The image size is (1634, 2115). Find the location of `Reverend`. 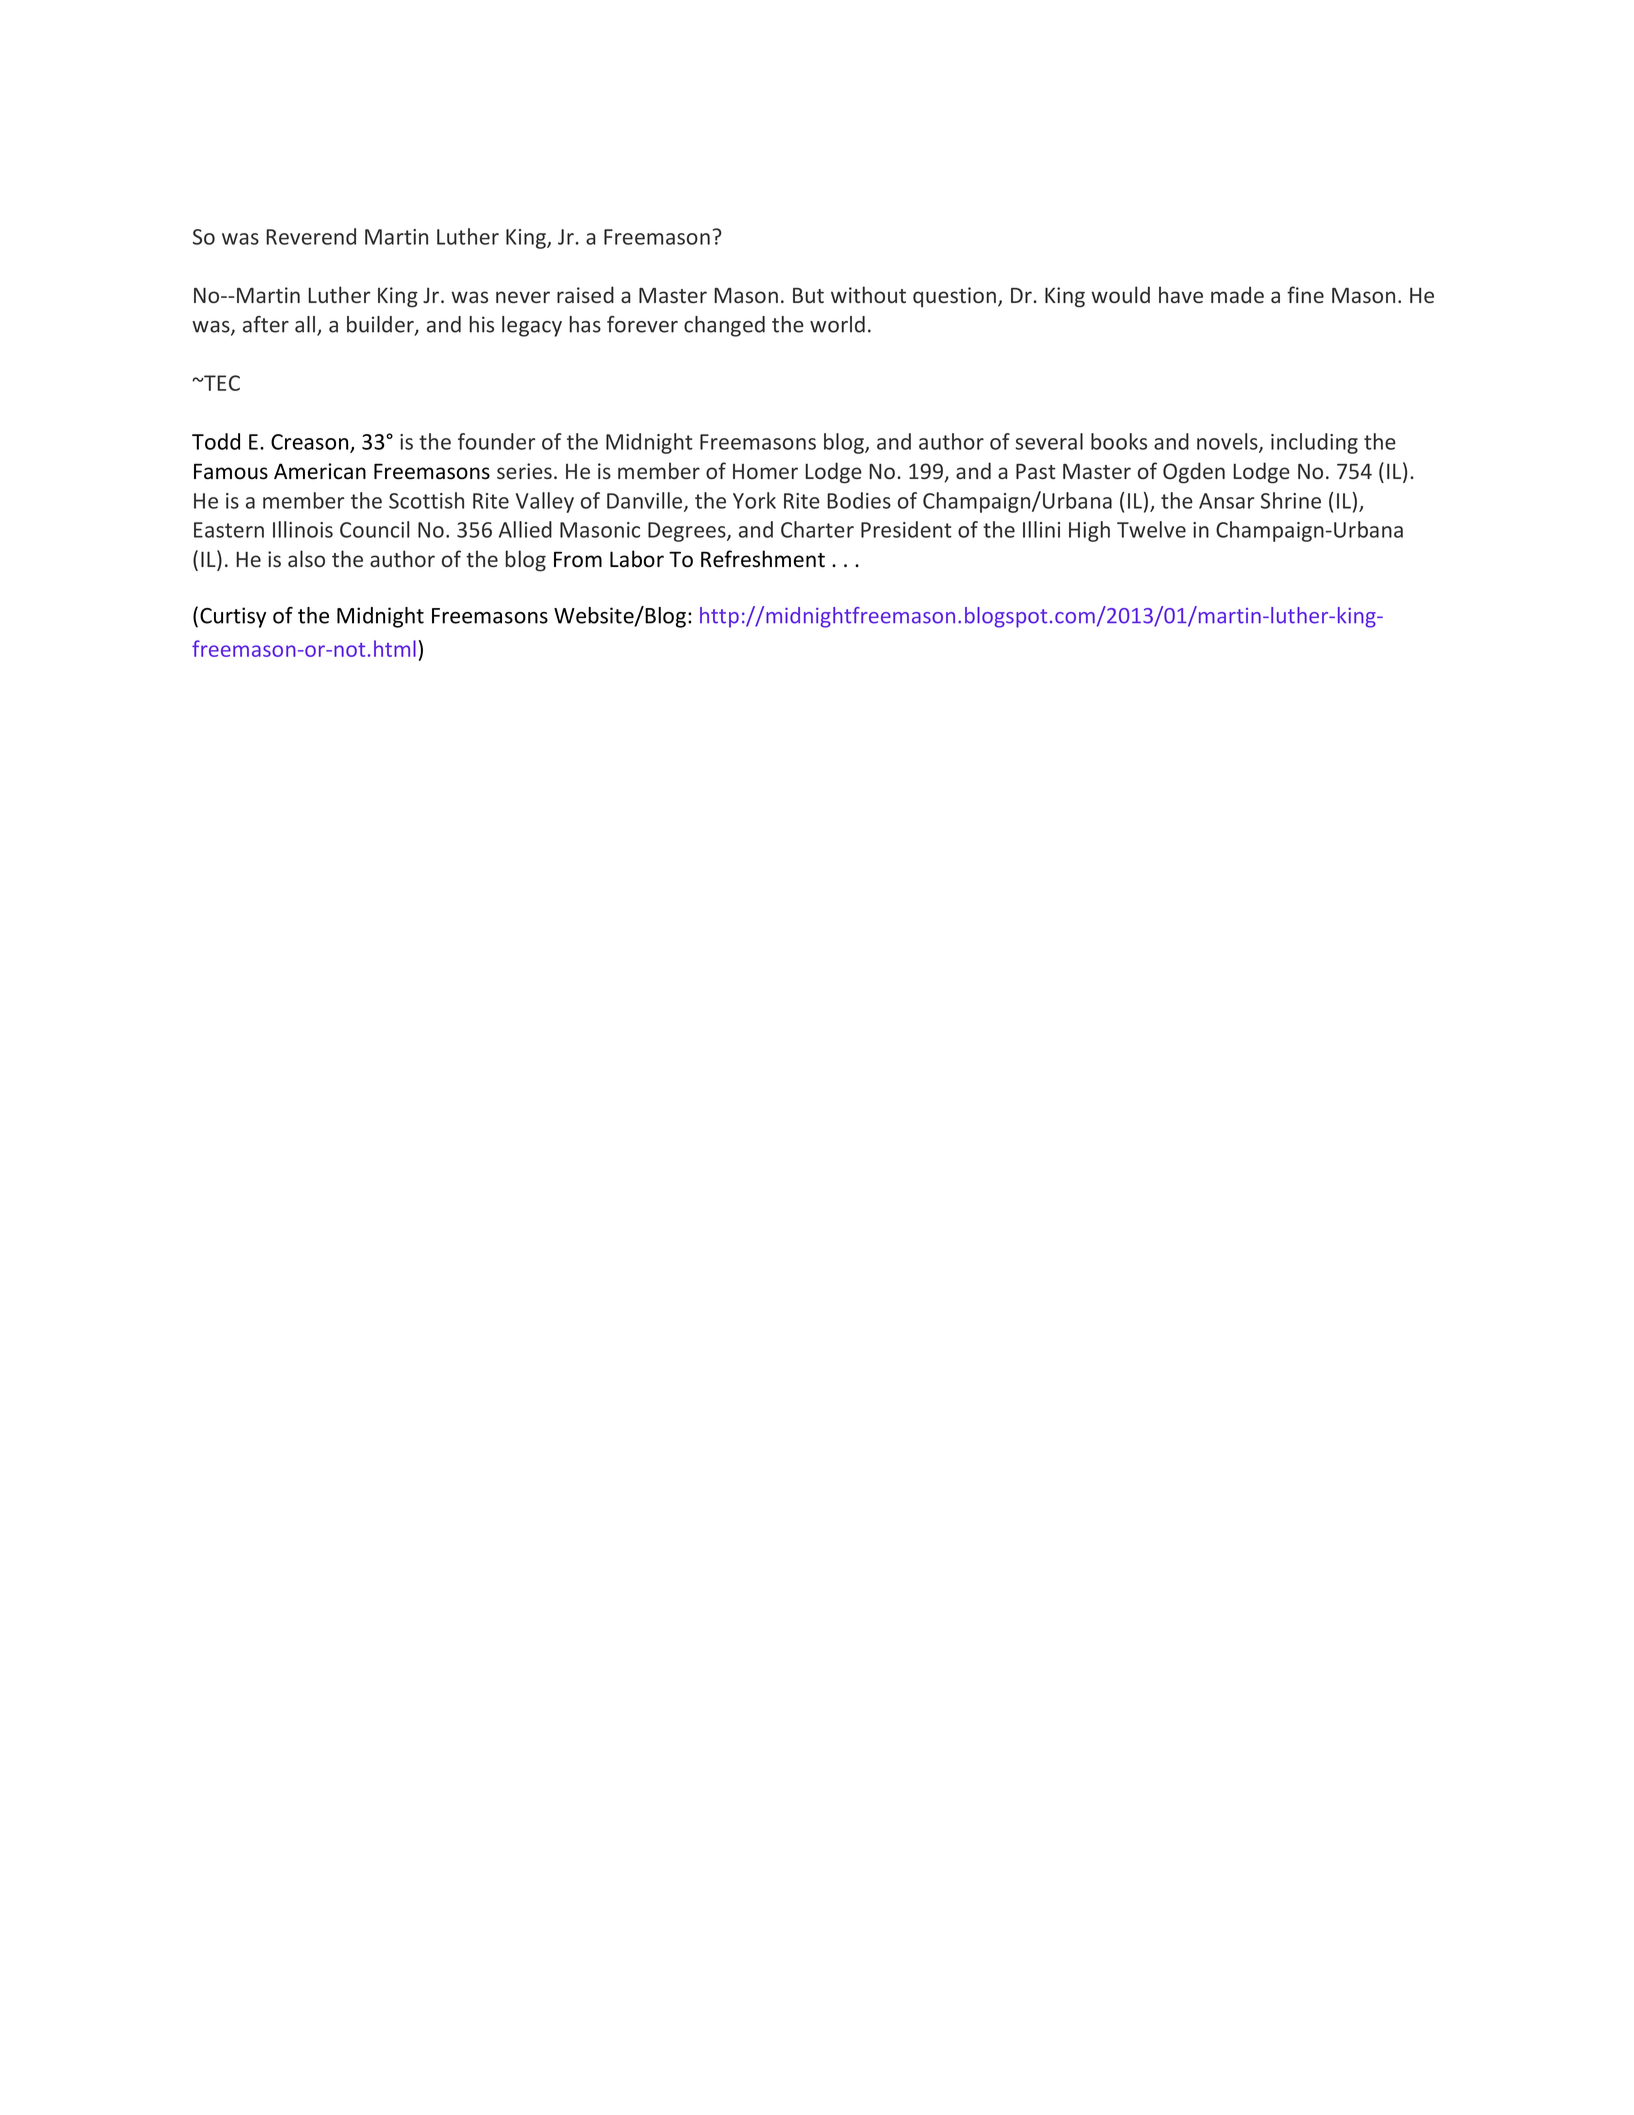

Reverend is located at coordinates (311, 236).
